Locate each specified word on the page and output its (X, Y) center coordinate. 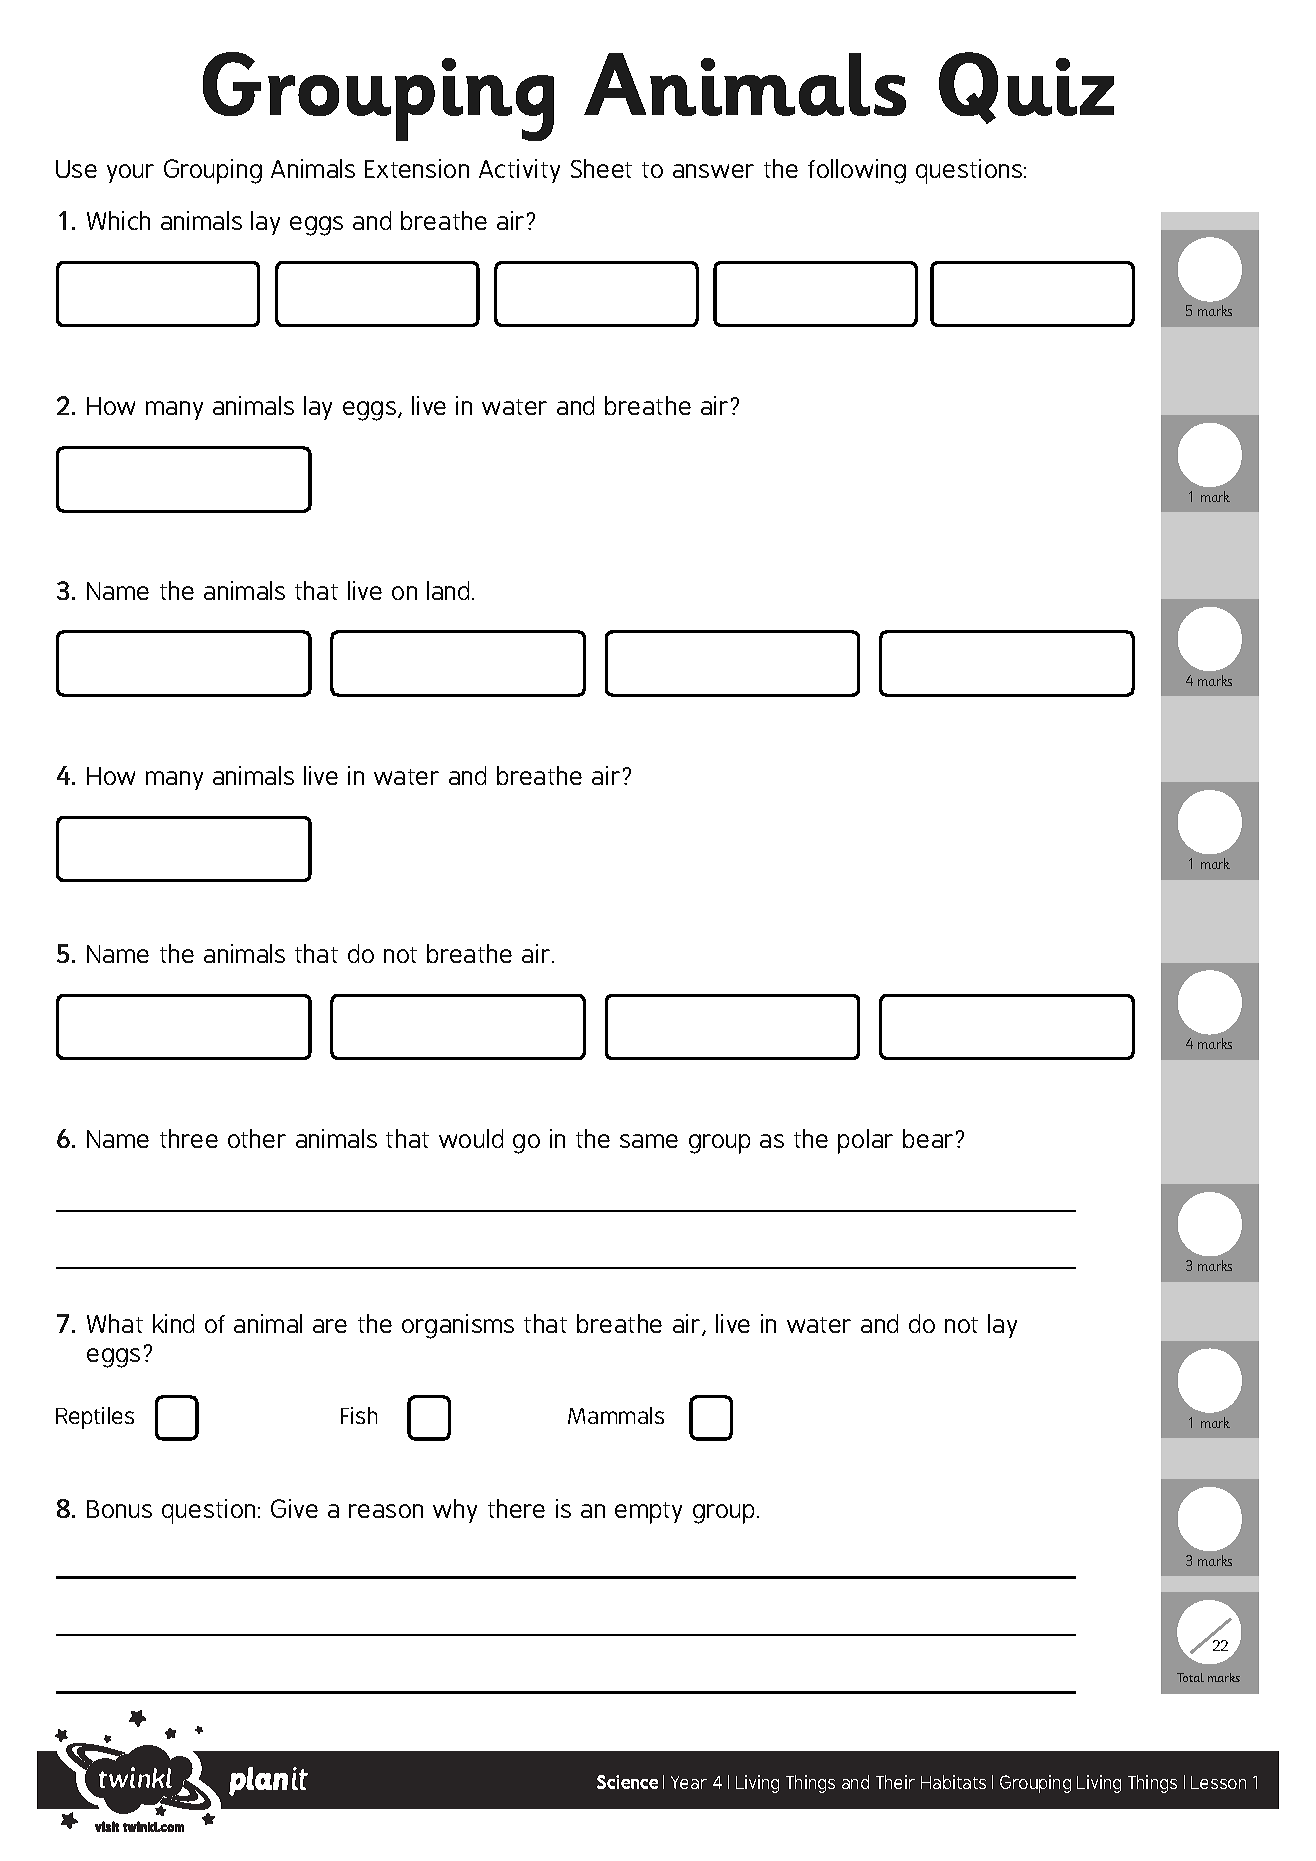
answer (713, 171)
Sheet (601, 168)
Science (627, 1782)
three (189, 1138)
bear (928, 1138)
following (857, 171)
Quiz (1026, 88)
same (649, 1141)
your (130, 173)
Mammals (616, 1415)
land (450, 590)
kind (173, 1323)
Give (294, 1508)
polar (865, 1141)
